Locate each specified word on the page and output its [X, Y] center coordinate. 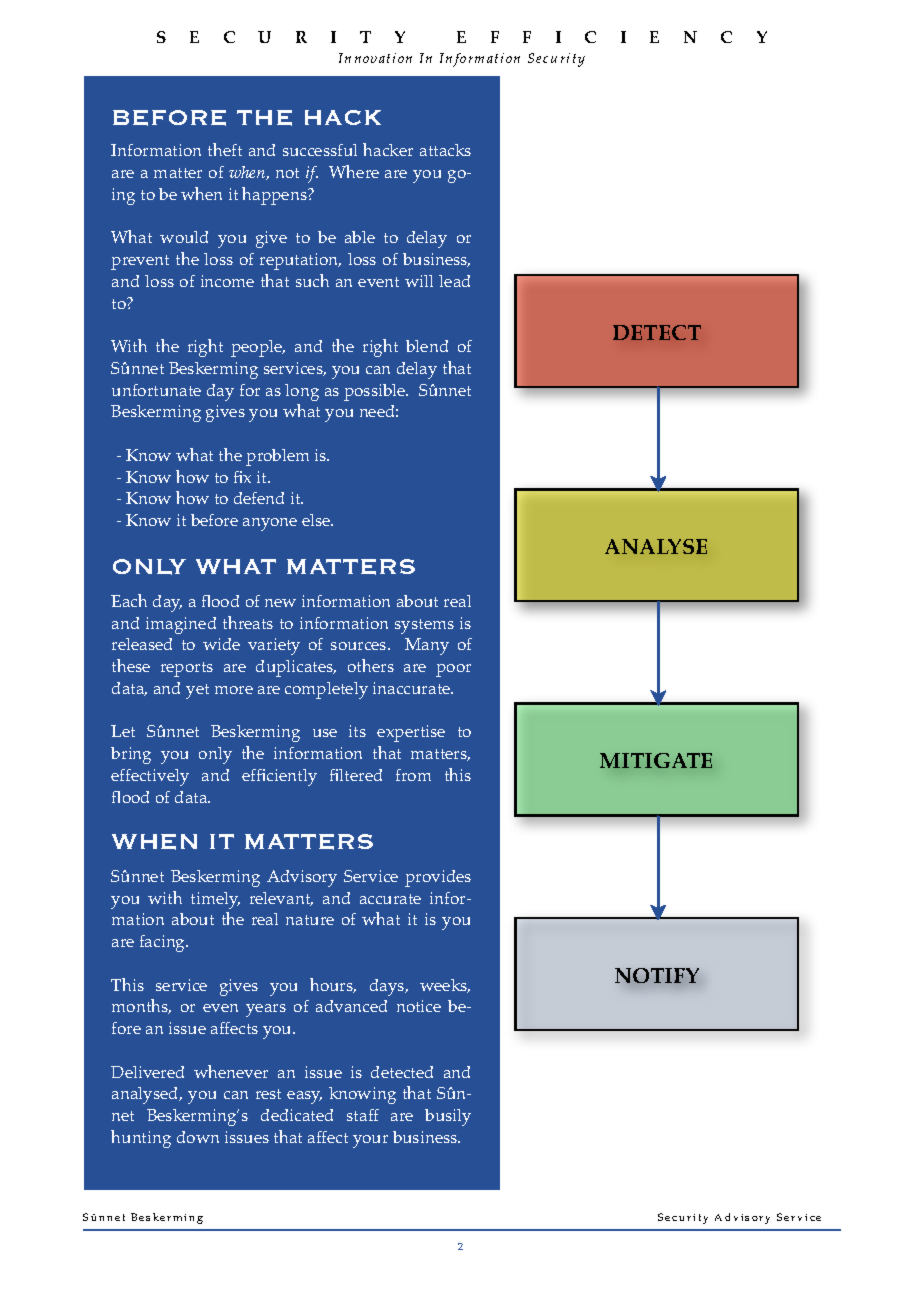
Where [354, 171]
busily [448, 1117]
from [413, 775]
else [317, 520]
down [198, 1137]
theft [225, 149]
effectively [150, 777]
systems [424, 626]
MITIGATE [656, 760]
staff [363, 1115]
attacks [445, 150]
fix [242, 477]
